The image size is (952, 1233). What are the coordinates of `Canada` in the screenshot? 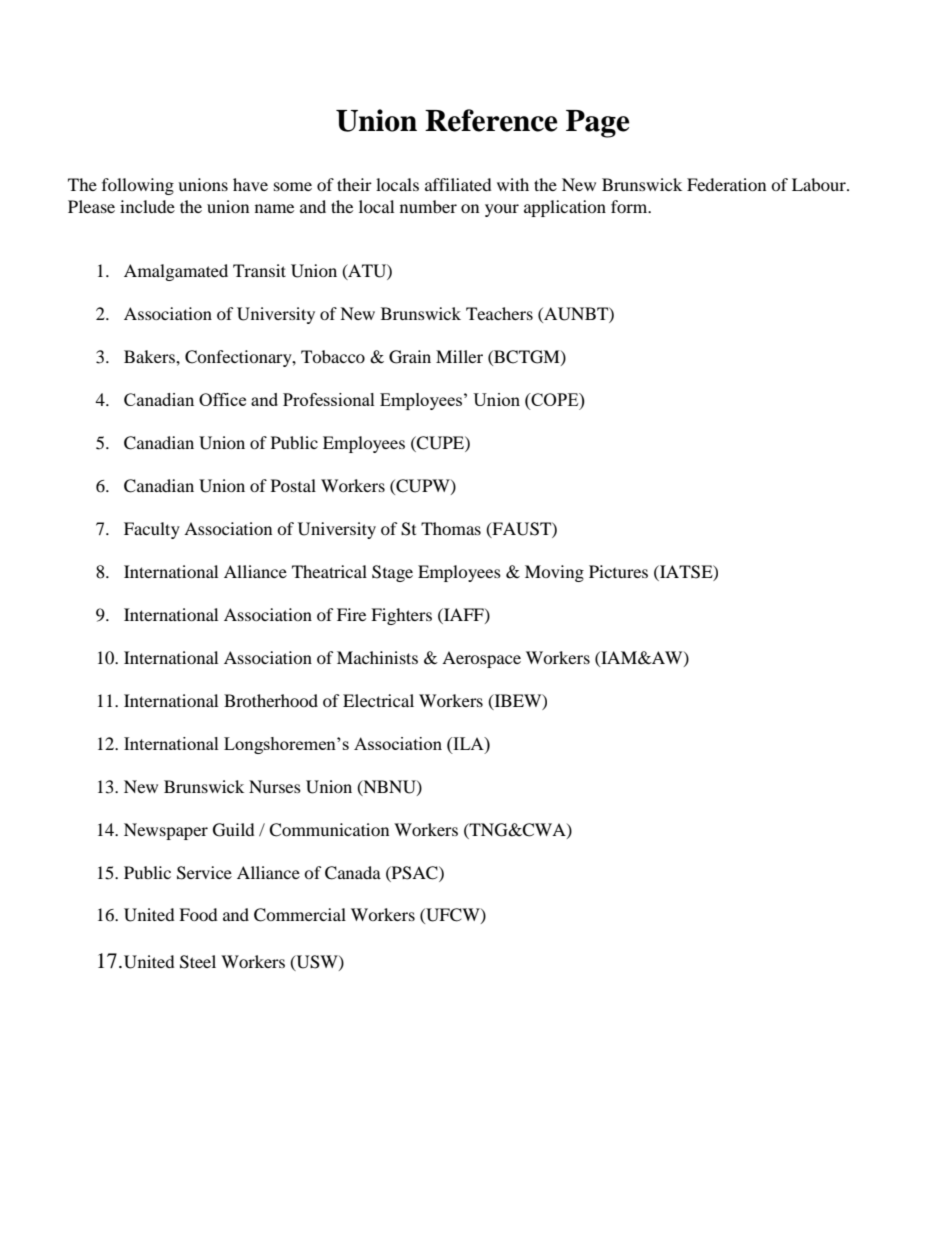 It's located at (353, 873).
